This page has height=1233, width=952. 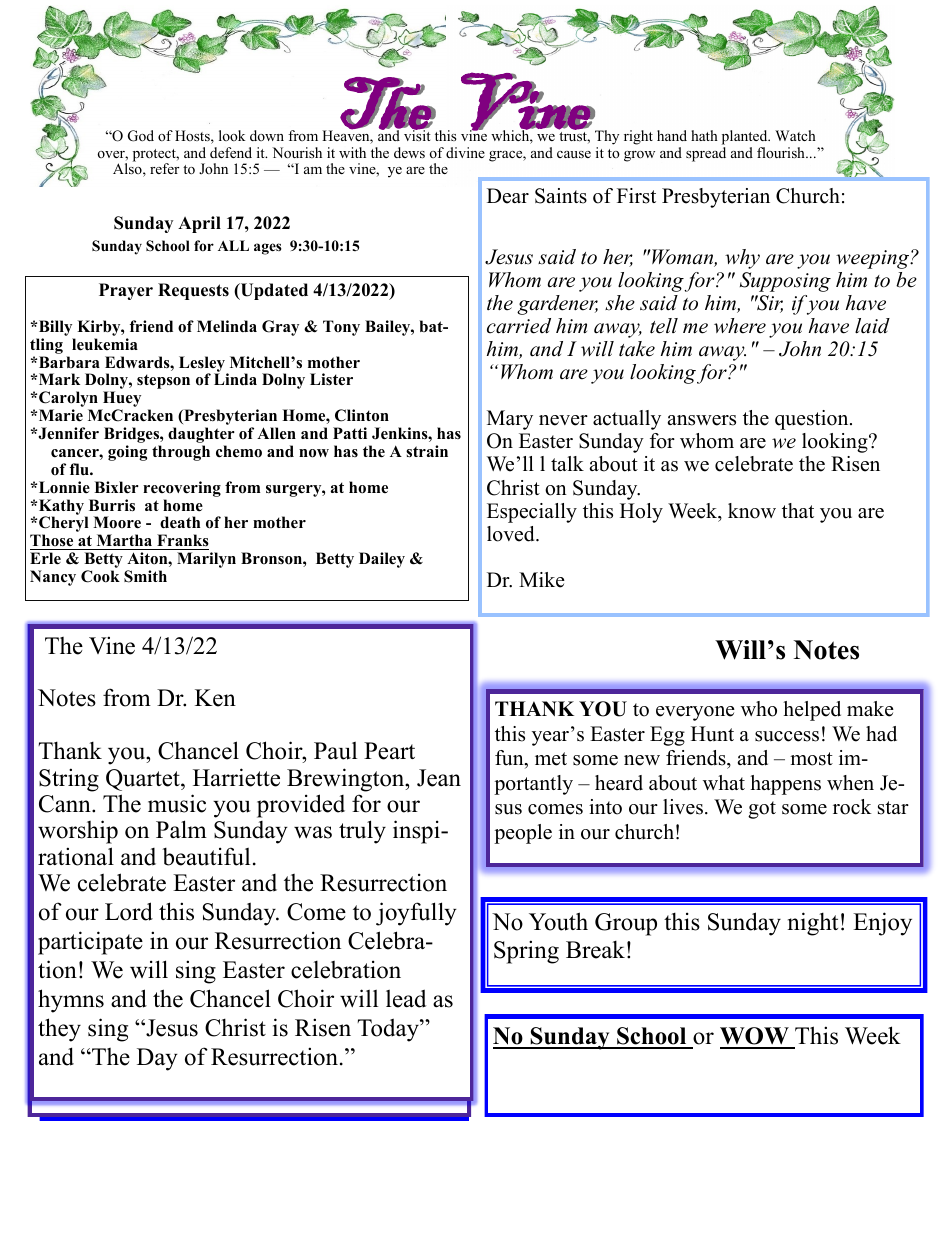 I want to click on dews, so click(x=409, y=152).
